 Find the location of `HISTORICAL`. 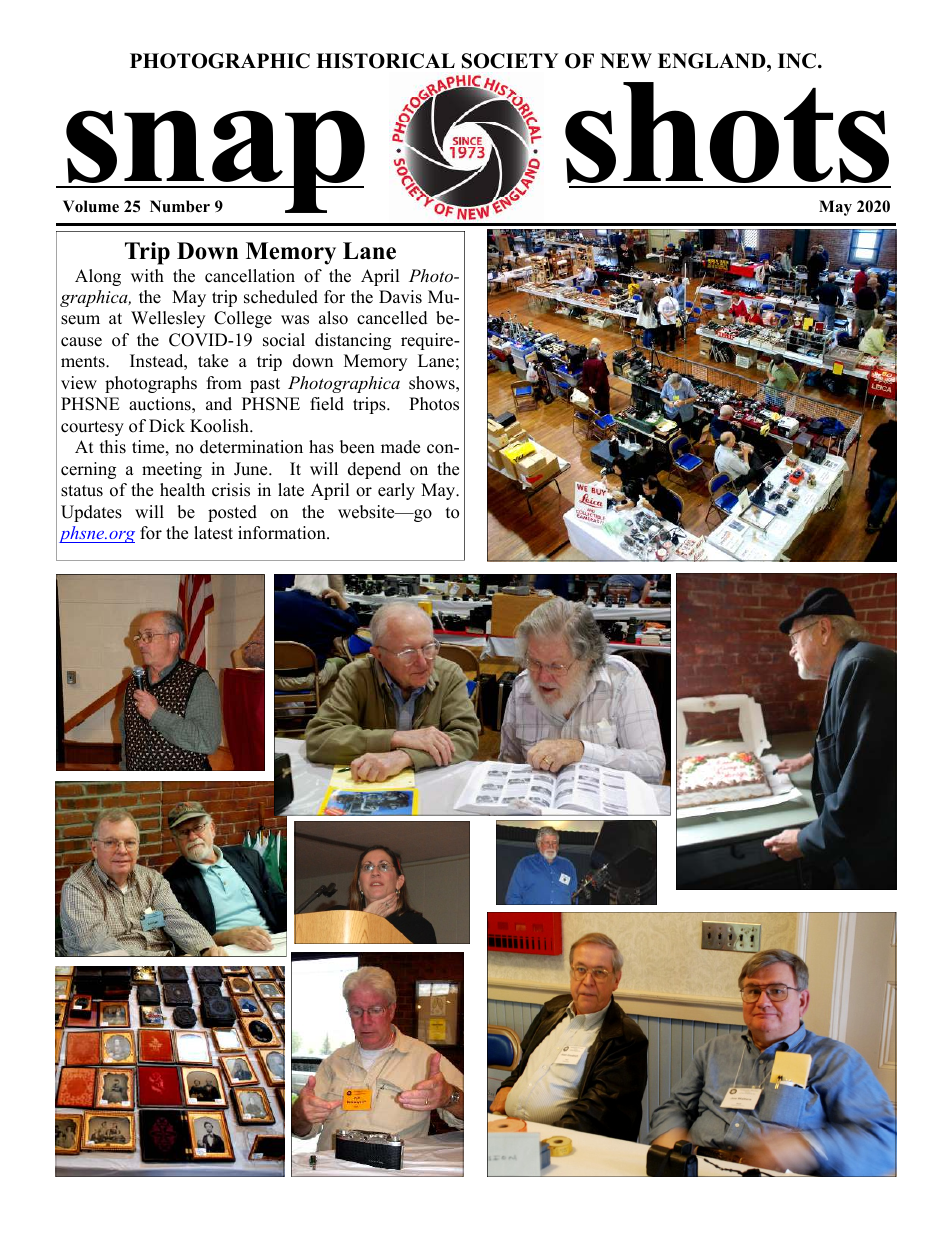

HISTORICAL is located at coordinates (385, 61).
